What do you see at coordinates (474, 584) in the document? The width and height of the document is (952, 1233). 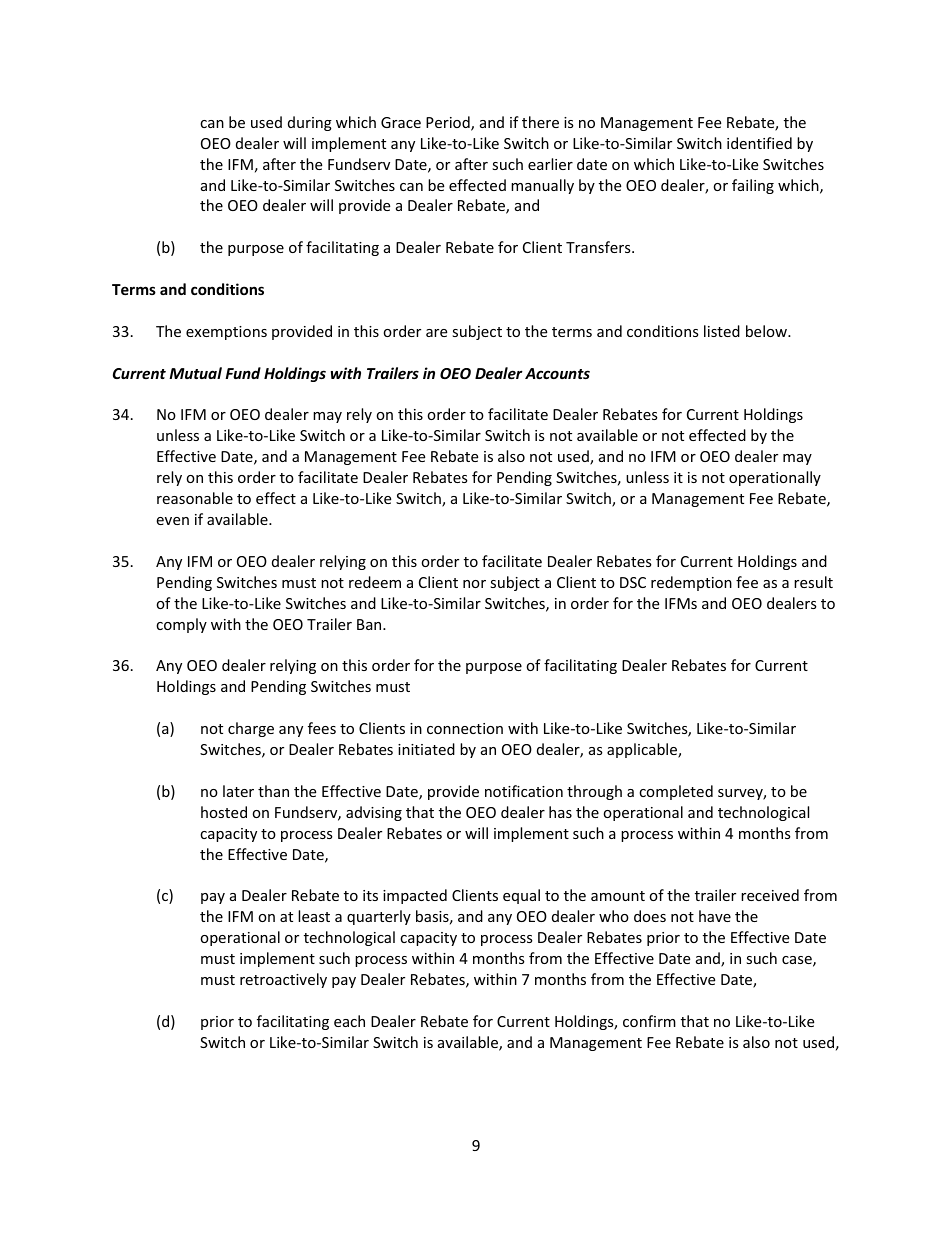 I see `nor` at bounding box center [474, 584].
